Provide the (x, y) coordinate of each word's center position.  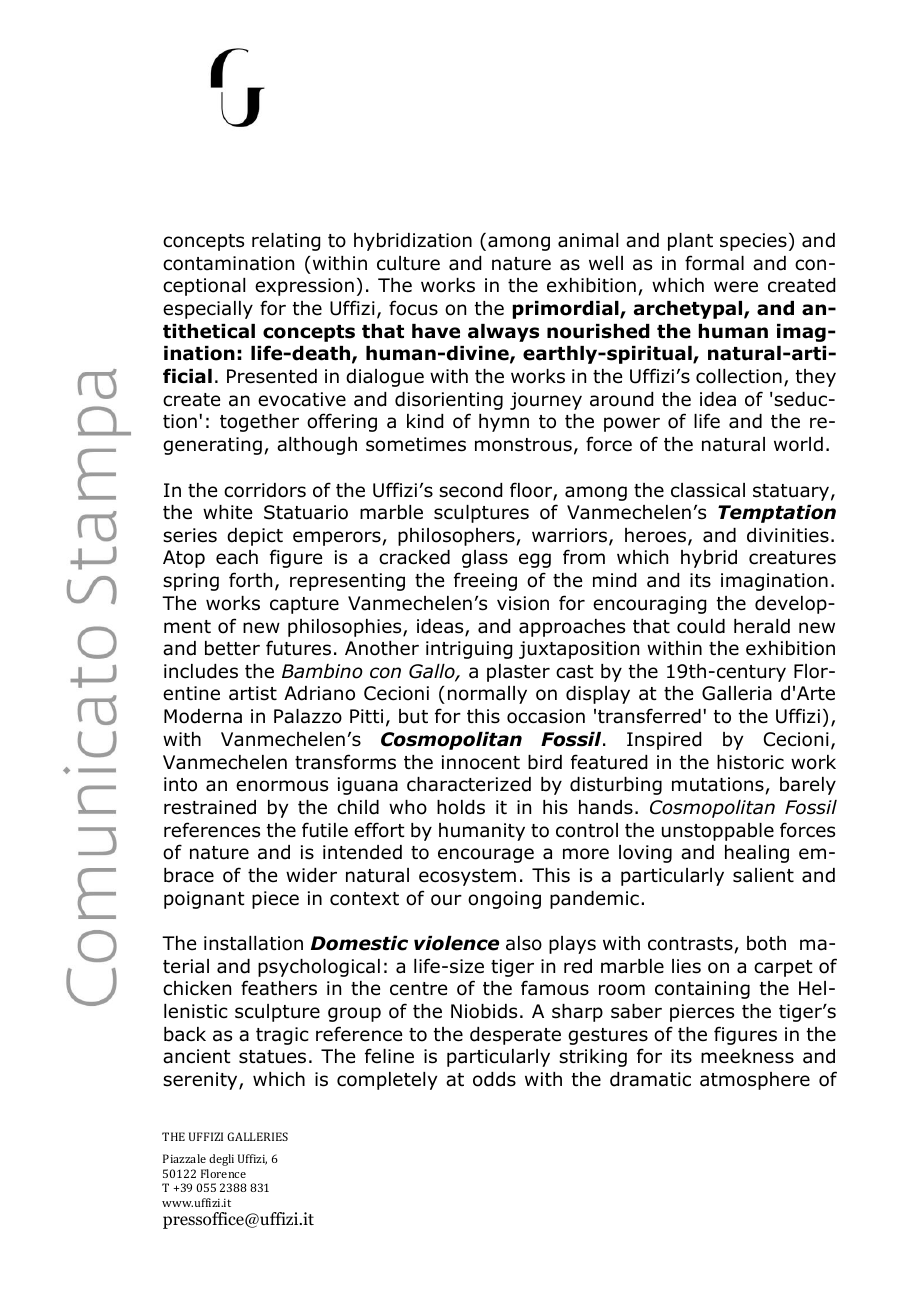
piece (275, 900)
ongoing (504, 900)
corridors (265, 490)
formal (714, 263)
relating (286, 242)
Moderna (203, 716)
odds (494, 1079)
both (766, 943)
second (470, 490)
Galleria (737, 693)
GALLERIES (257, 1136)
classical (708, 490)
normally (487, 695)
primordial (566, 310)
